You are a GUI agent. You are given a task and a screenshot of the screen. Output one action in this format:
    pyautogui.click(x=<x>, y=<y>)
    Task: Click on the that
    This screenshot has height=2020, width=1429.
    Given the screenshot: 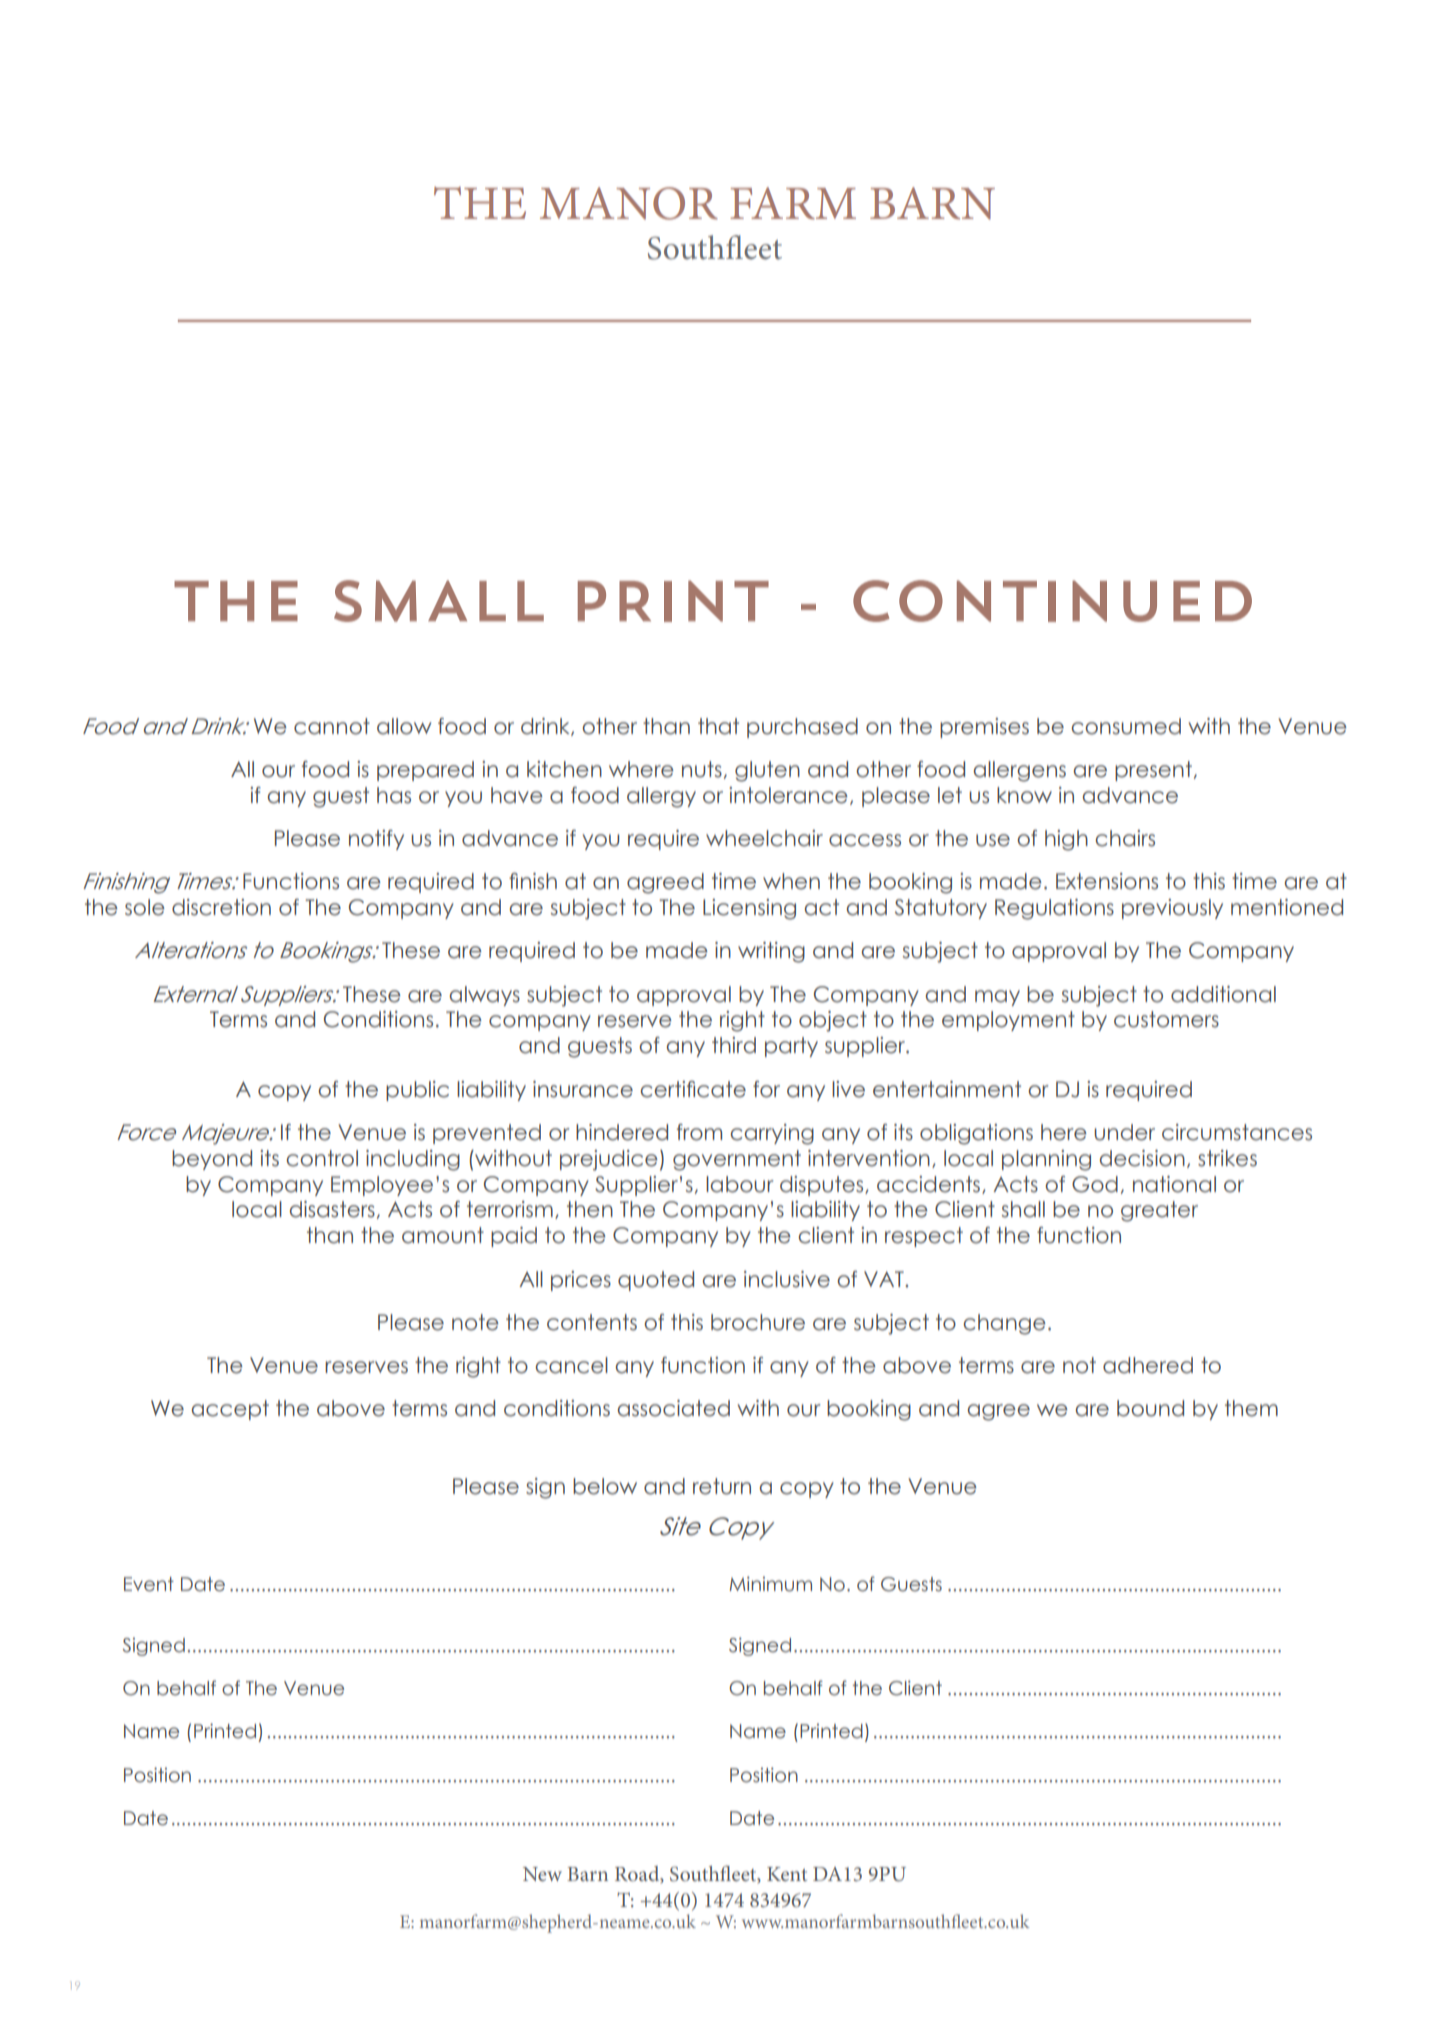 What is the action you would take?
    pyautogui.click(x=718, y=726)
